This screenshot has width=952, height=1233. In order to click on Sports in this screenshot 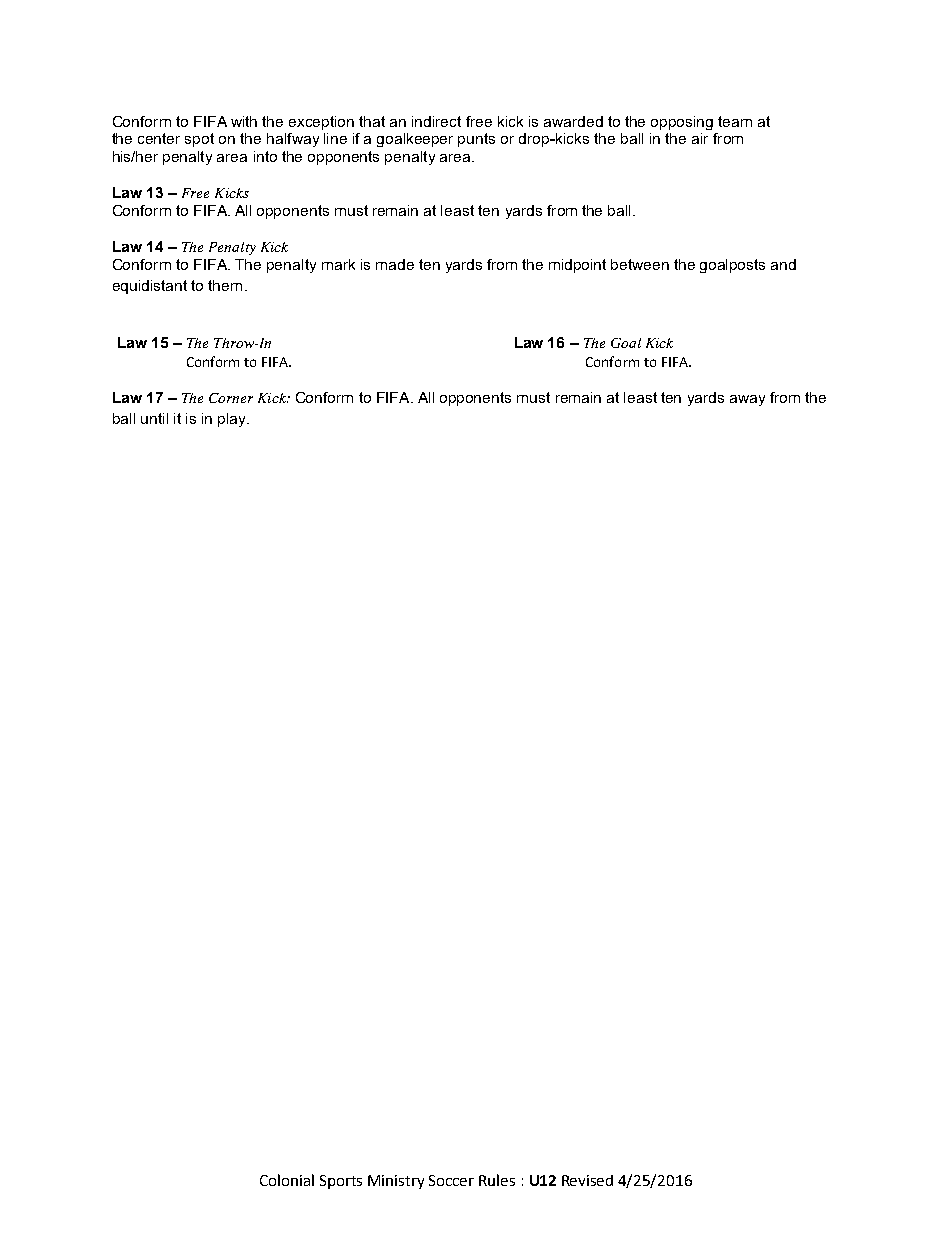, I will do `click(341, 1182)`.
